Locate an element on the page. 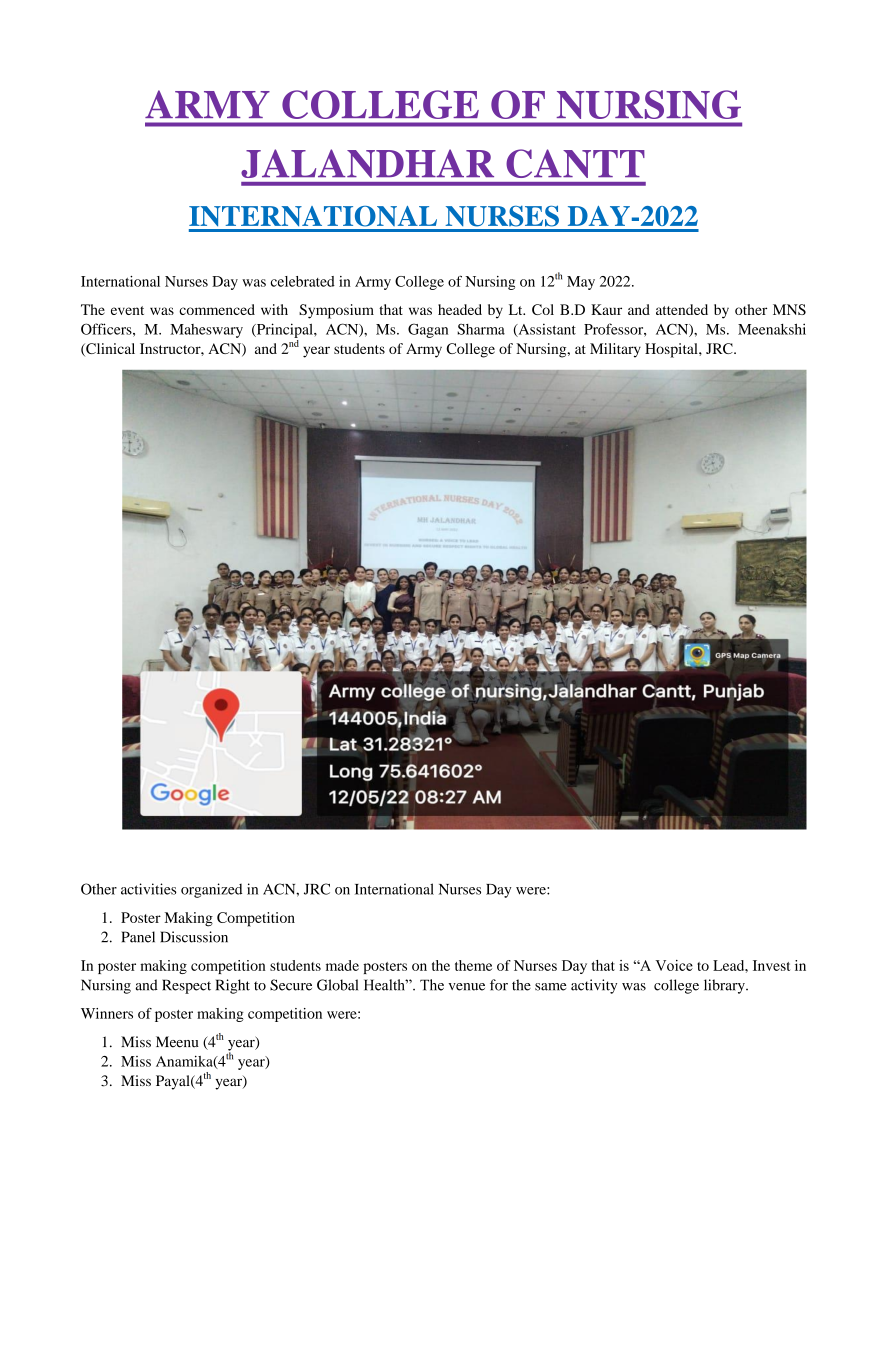 Image resolution: width=887 pixels, height=1372 pixels. activities is located at coordinates (149, 889).
